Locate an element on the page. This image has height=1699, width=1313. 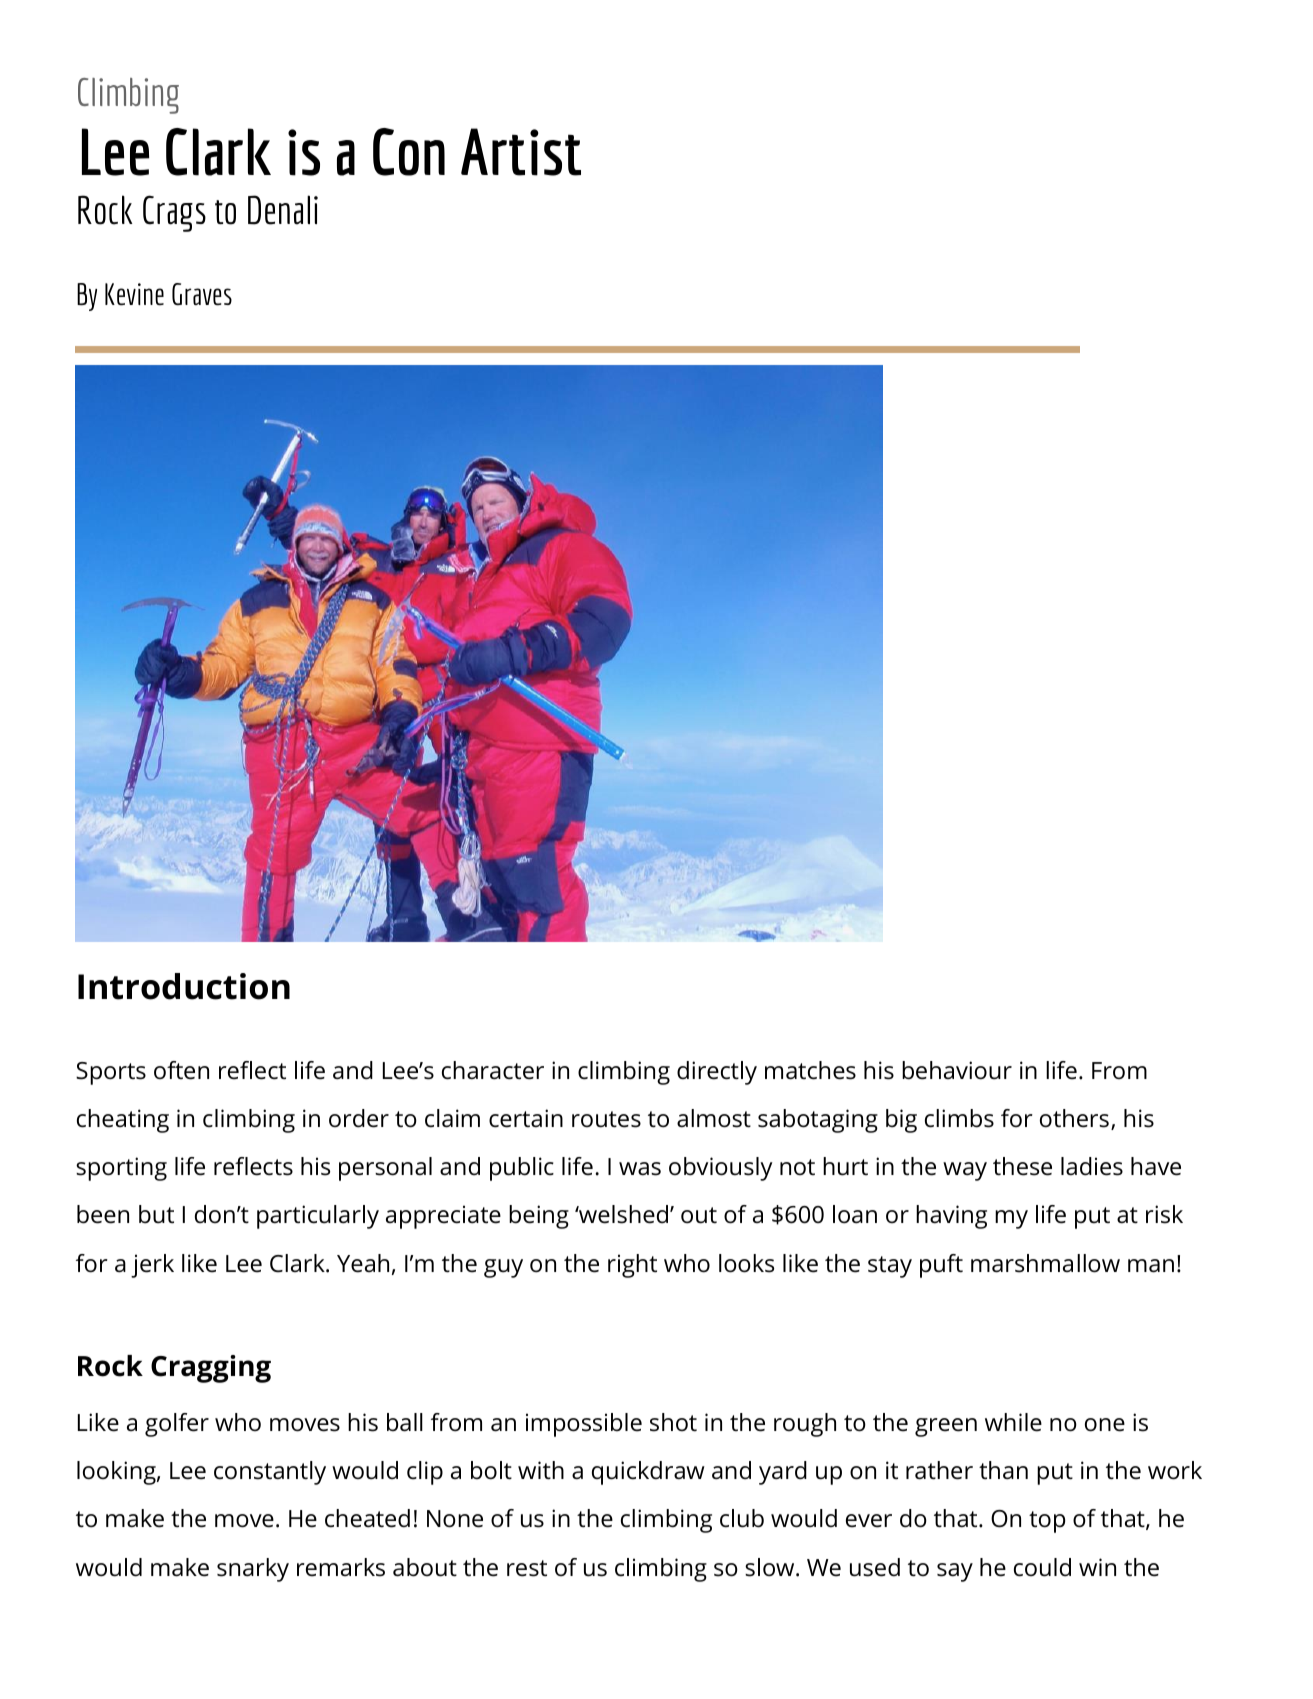
was is located at coordinates (640, 1169).
